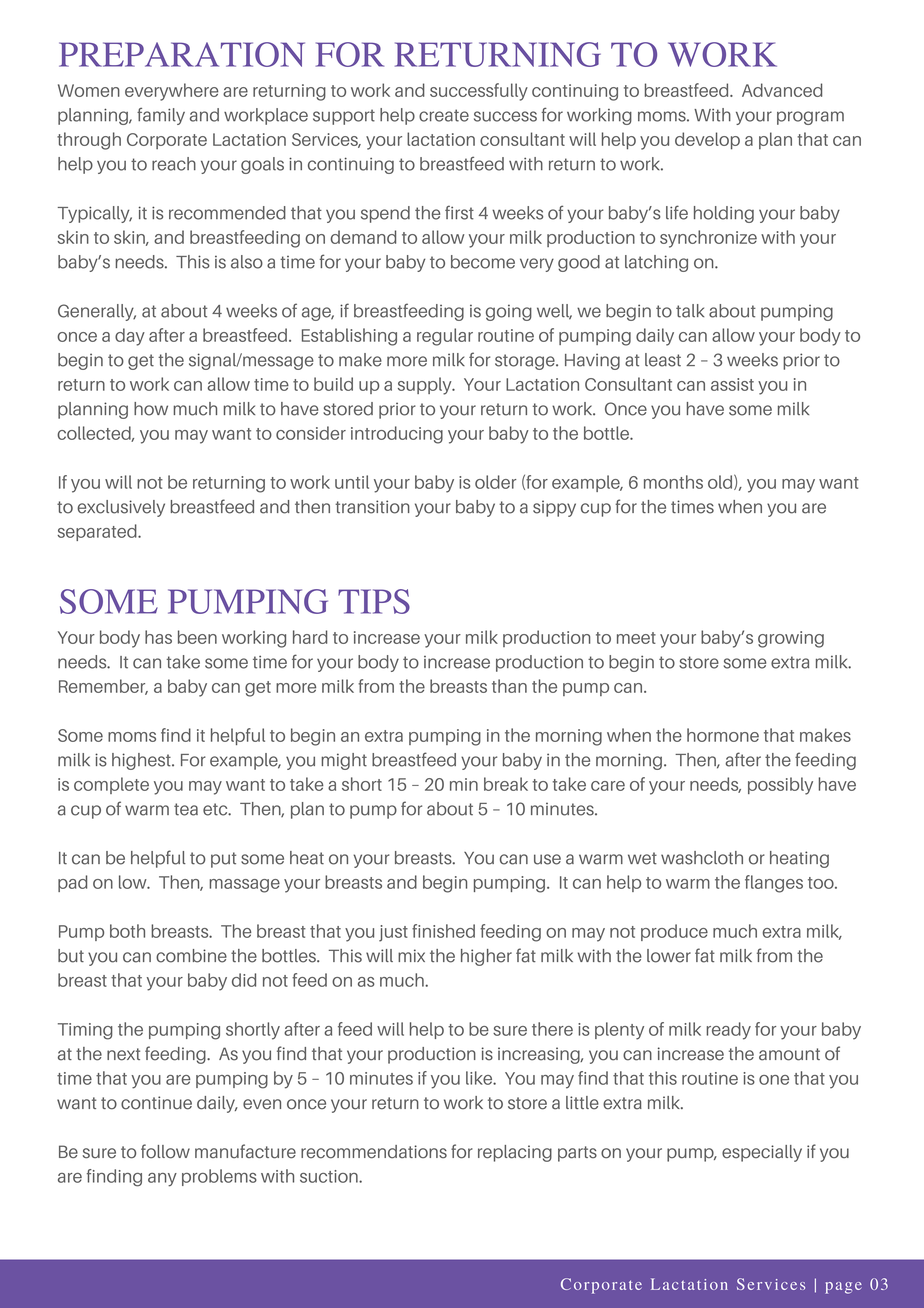 This screenshot has width=924, height=1308. Describe the element at coordinates (162, 1180) in the screenshot. I see `any` at that location.
